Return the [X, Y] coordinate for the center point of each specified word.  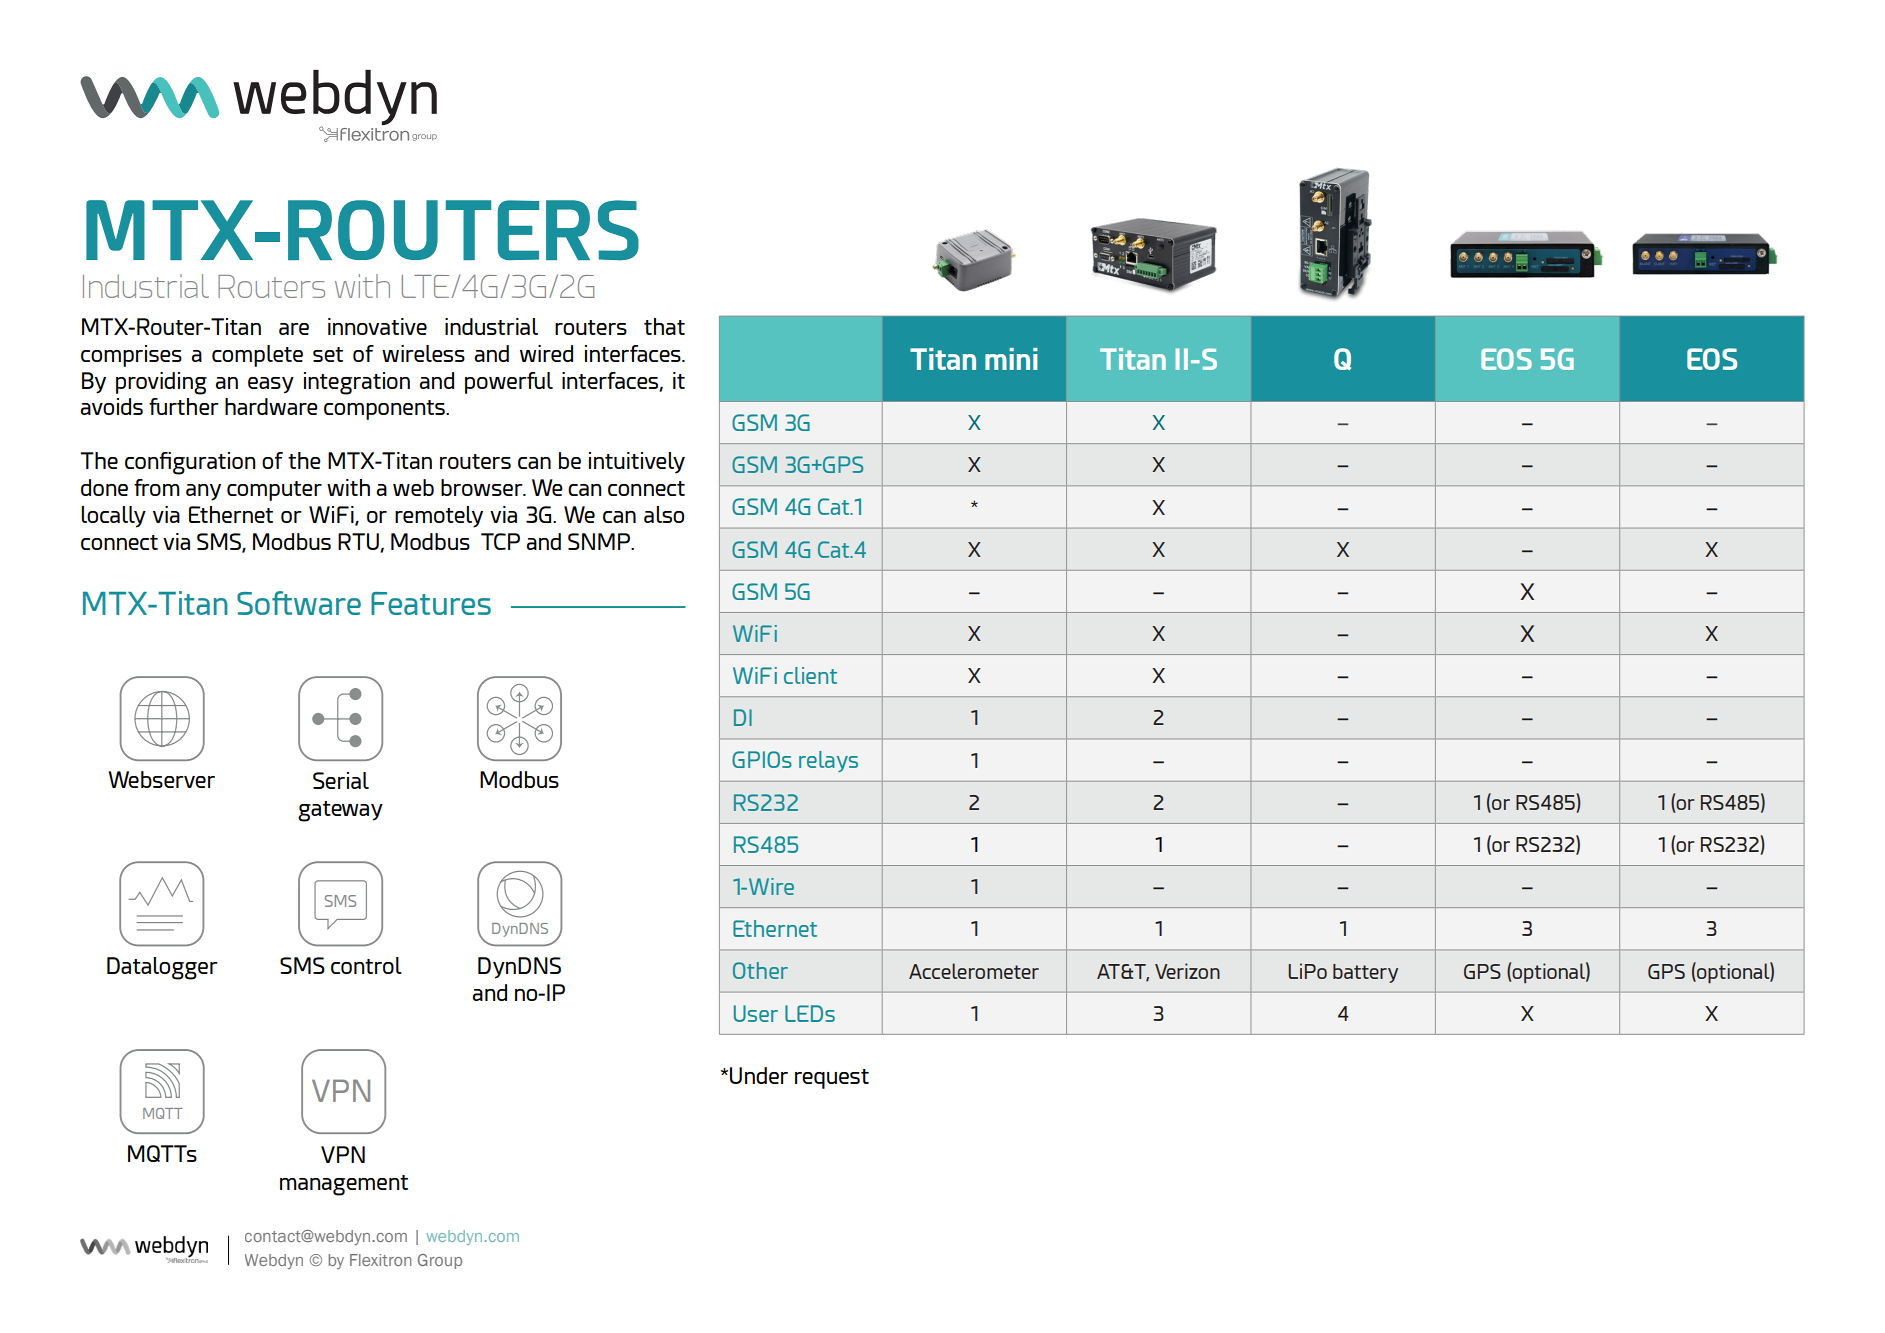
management [344, 1185]
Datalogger [162, 968]
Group [440, 1261]
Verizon [1187, 971]
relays [828, 761]
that [664, 326]
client [810, 675]
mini [1011, 359]
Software [299, 603]
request [832, 1079]
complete [257, 356]
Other [760, 970]
